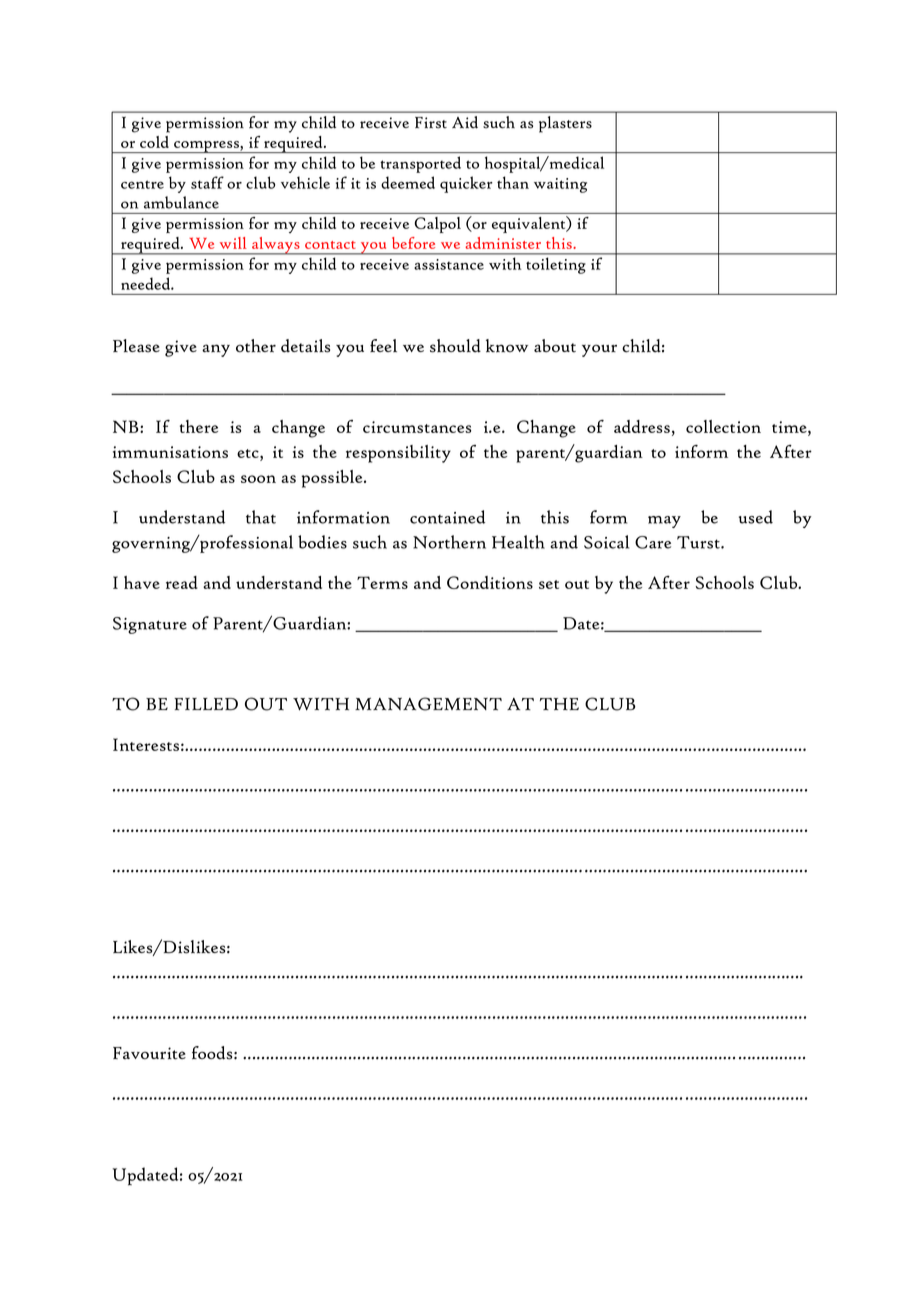  Describe the element at coordinates (490, 582) in the page. I see `Conditions` at that location.
